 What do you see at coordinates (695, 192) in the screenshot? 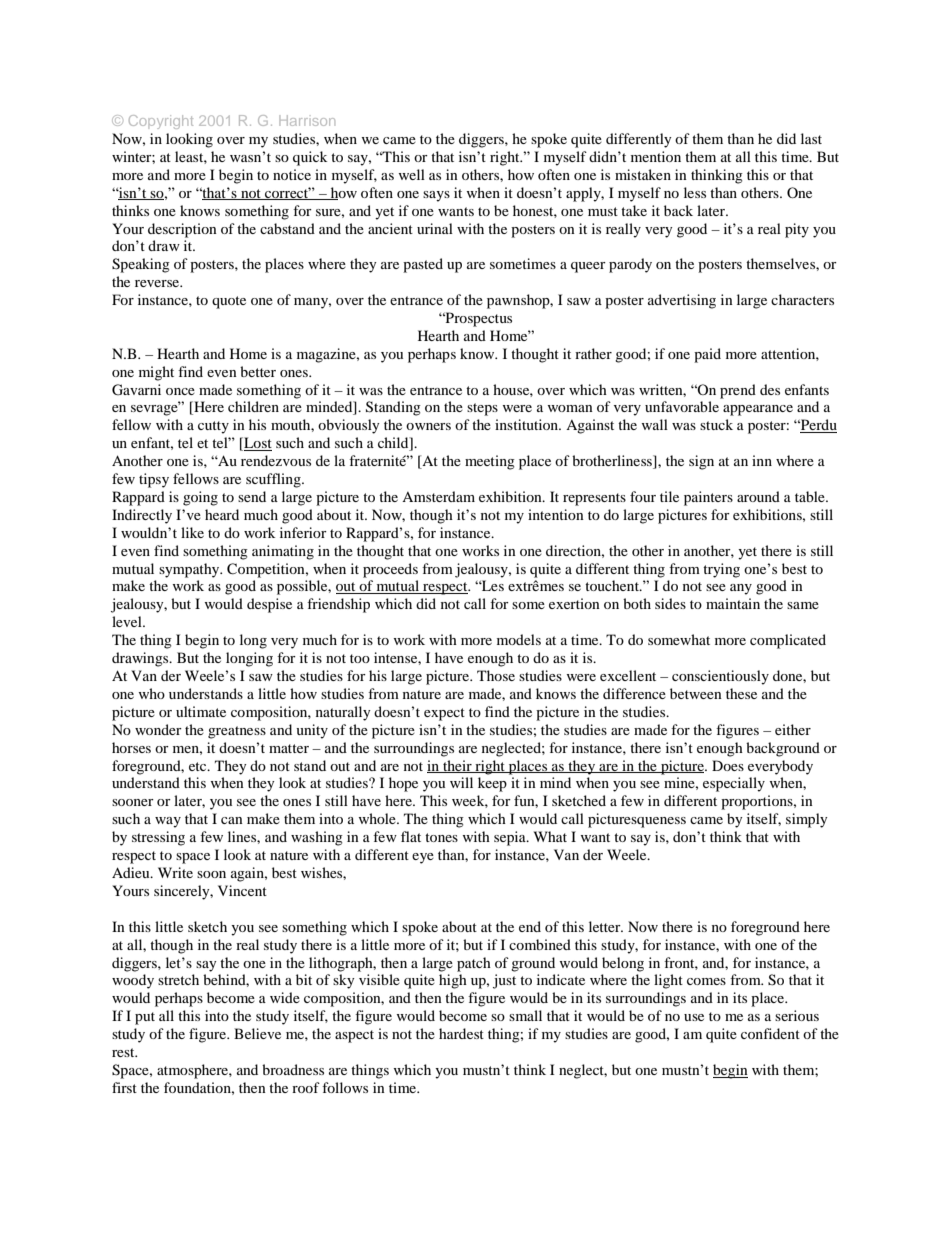
I see `less` at bounding box center [695, 192].
